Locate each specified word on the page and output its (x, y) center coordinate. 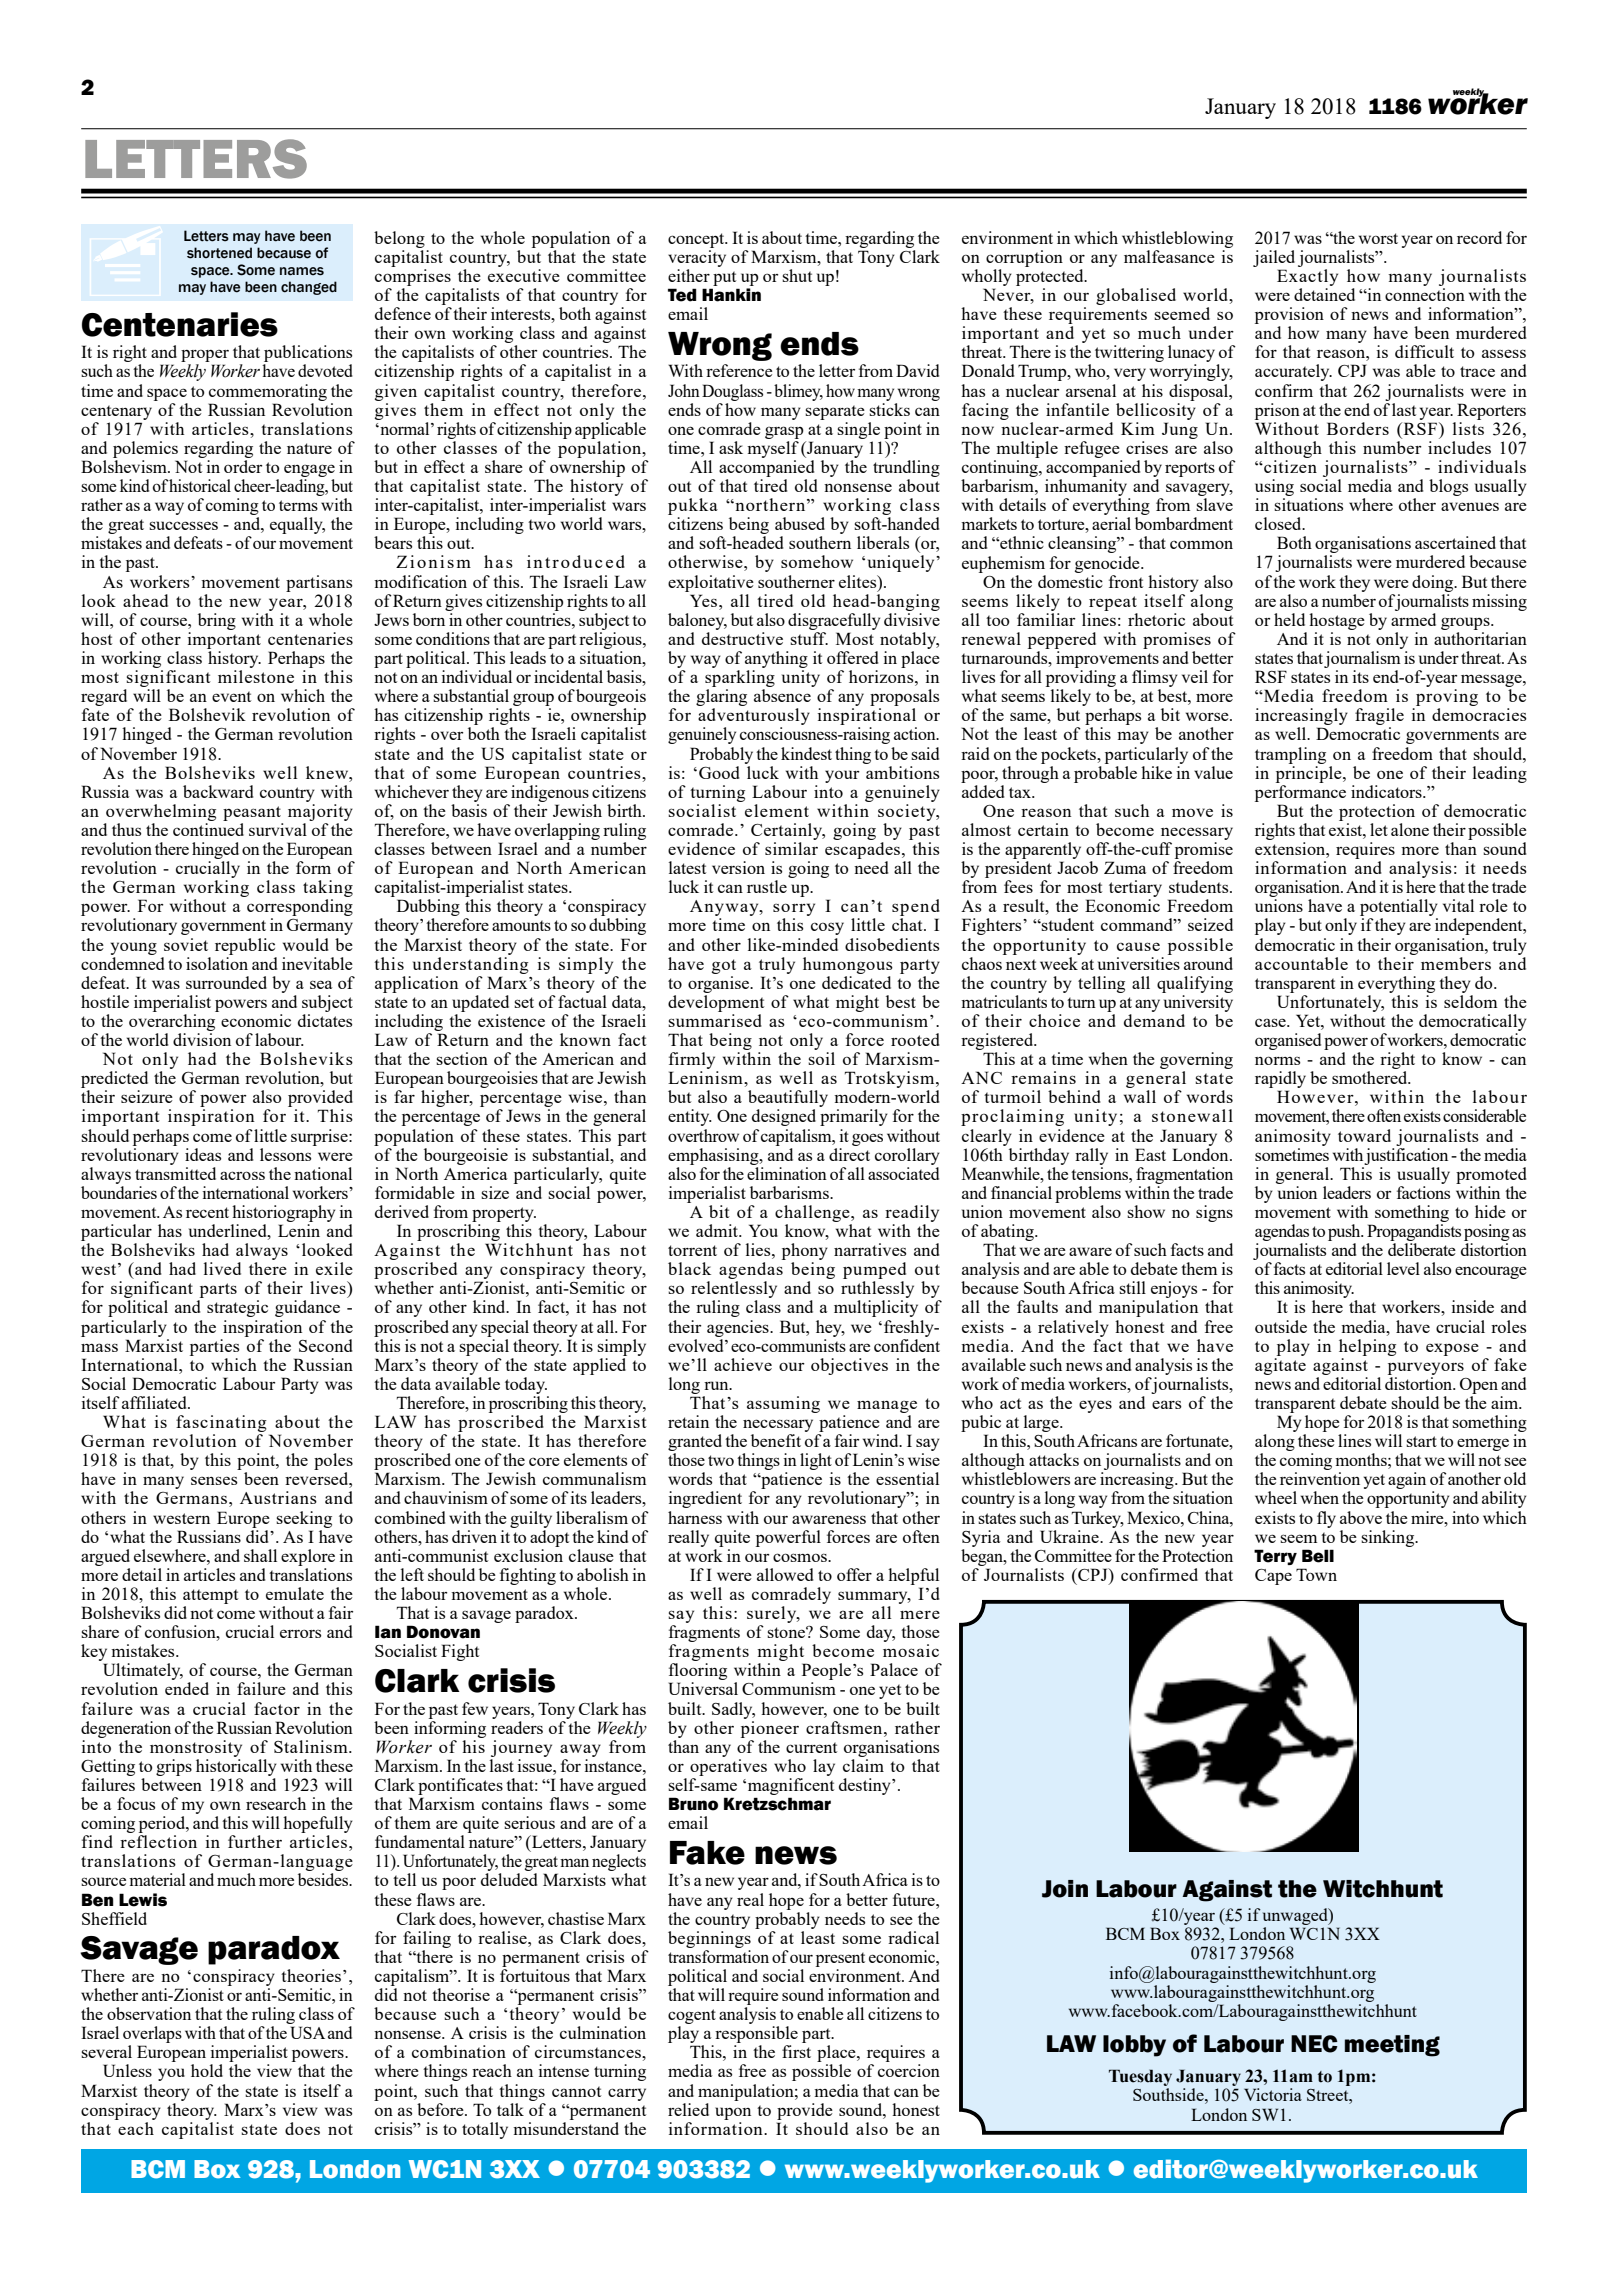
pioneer (770, 1729)
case (1271, 1022)
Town (1316, 1574)
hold (207, 2070)
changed (309, 288)
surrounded (226, 982)
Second (326, 1345)
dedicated (856, 982)
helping (1367, 1347)
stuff (809, 638)
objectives (849, 1366)
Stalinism (312, 1746)
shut (797, 275)
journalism (1362, 659)
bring (217, 621)
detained (1324, 294)
